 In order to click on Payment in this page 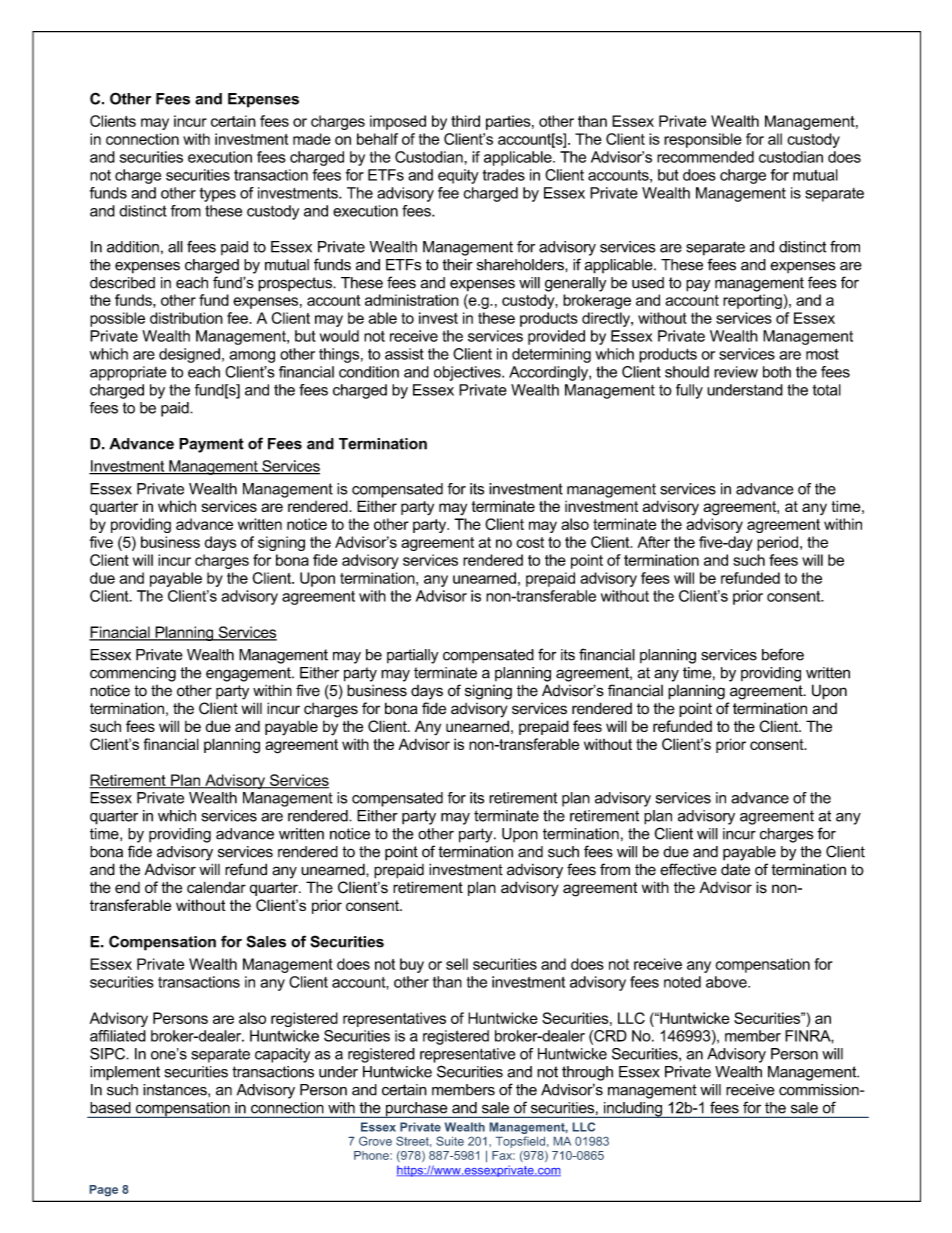, I will do `click(211, 445)`.
